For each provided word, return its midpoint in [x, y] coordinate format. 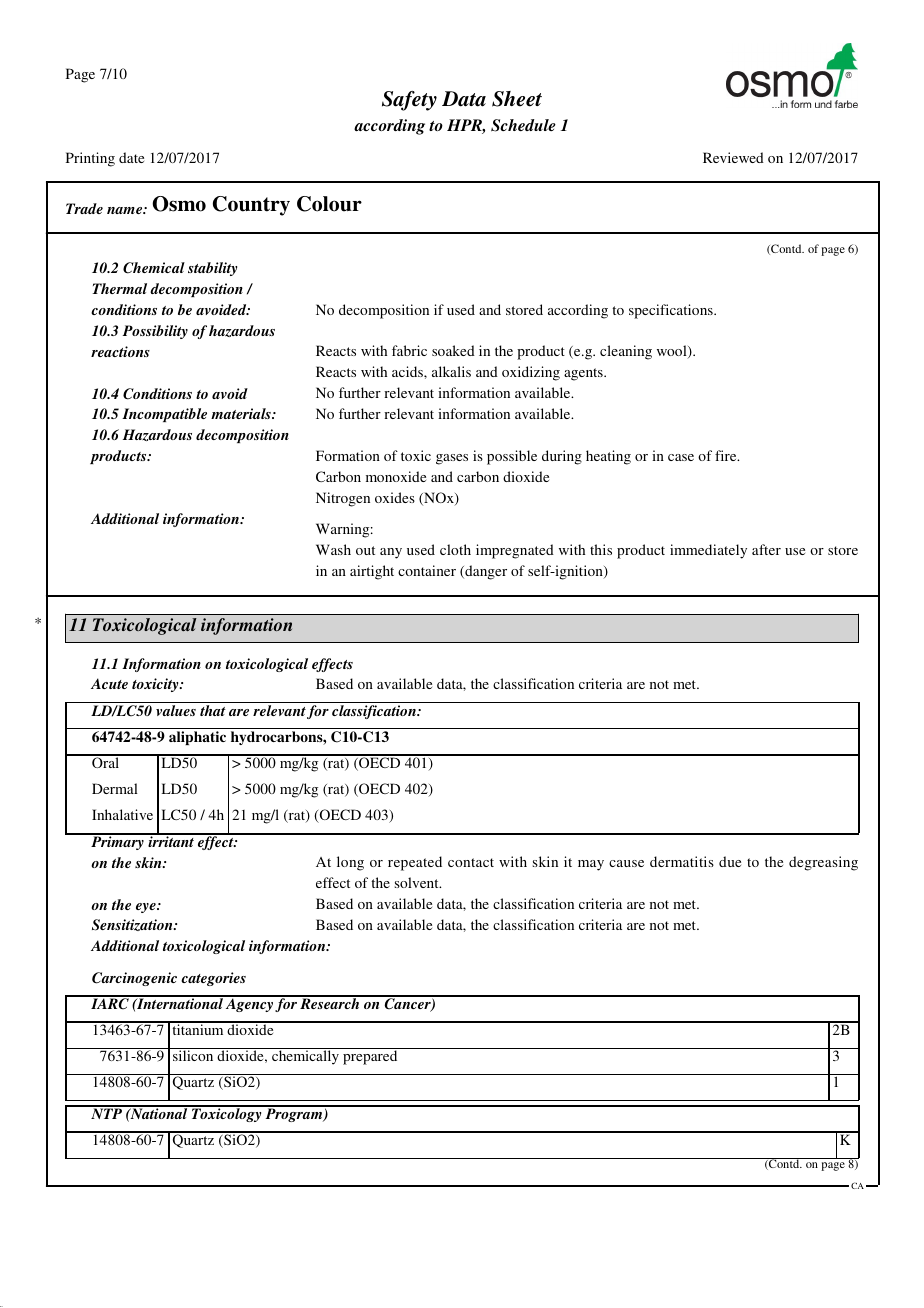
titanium [198, 1028]
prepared [370, 1056]
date [131, 157]
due [730, 861]
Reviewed [733, 157]
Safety [409, 101]
